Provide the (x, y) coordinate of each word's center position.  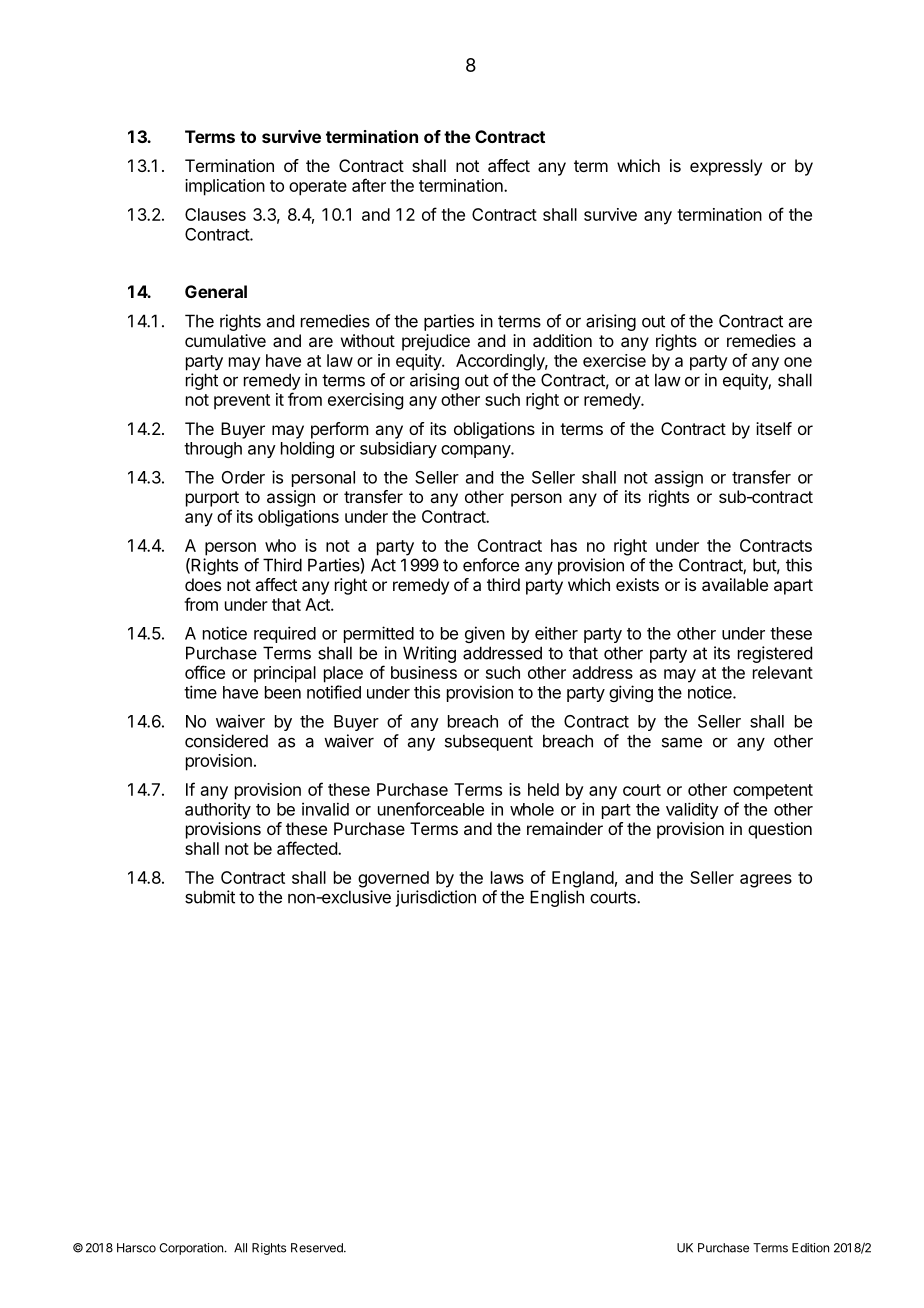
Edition (810, 1248)
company (476, 451)
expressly (726, 167)
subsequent (489, 742)
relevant (783, 672)
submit (210, 897)
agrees (766, 881)
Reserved (318, 1248)
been (283, 692)
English (557, 898)
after (369, 185)
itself (774, 428)
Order (243, 477)
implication (225, 187)
